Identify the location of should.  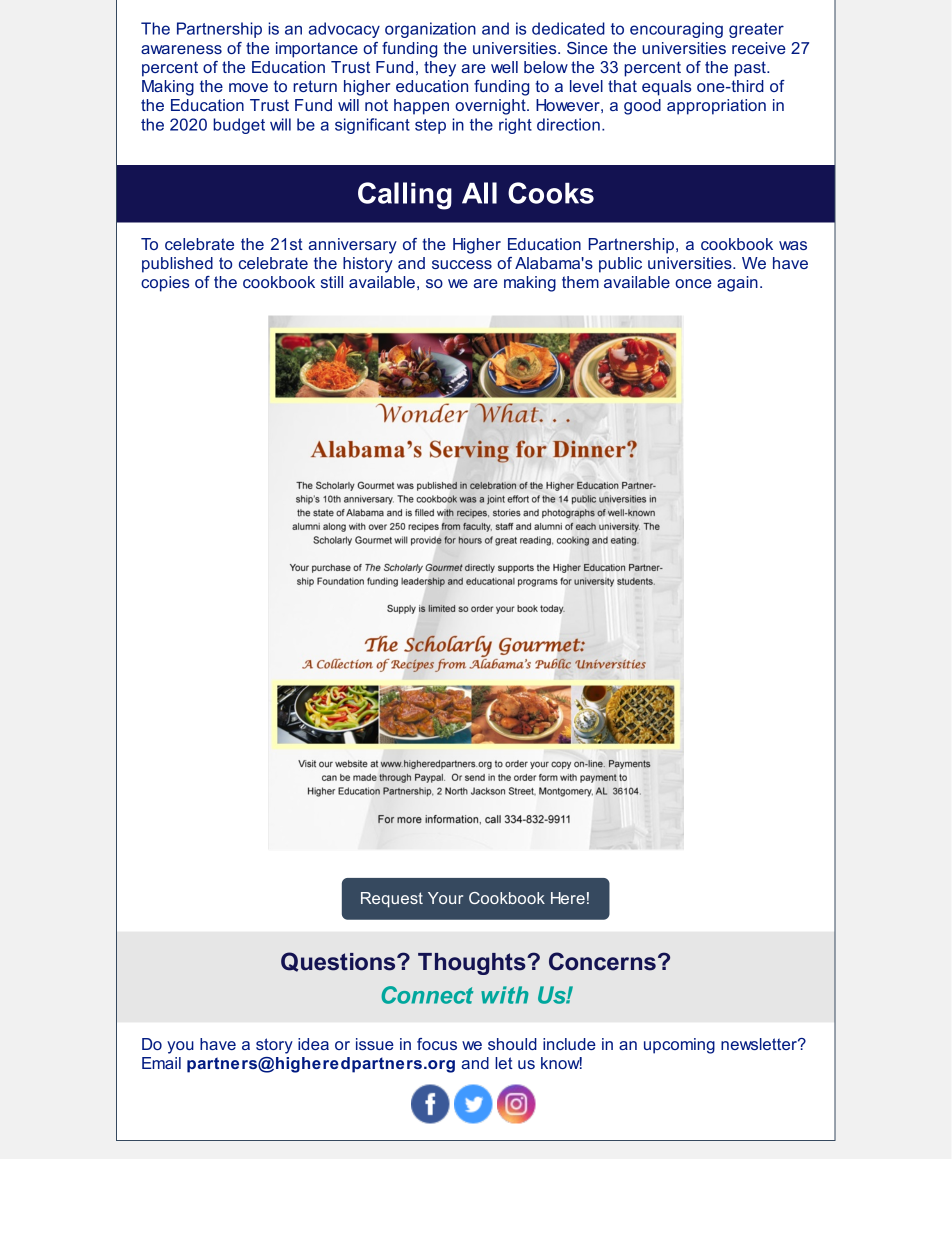
(512, 1044).
